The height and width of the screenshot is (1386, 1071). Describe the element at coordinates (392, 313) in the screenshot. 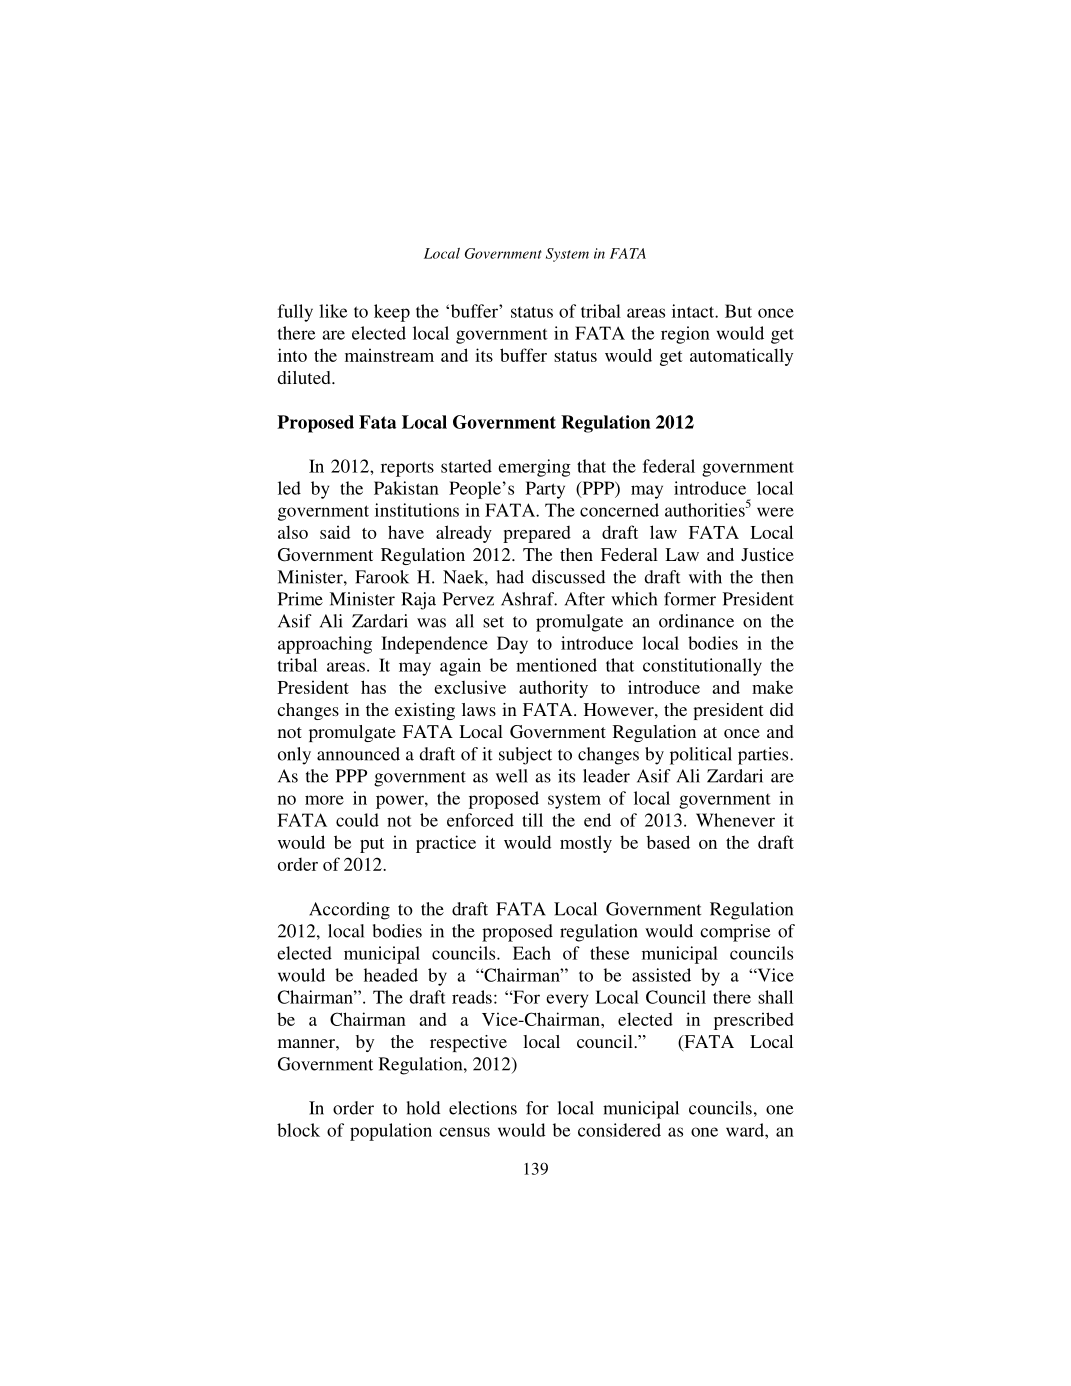

I see `keep` at that location.
